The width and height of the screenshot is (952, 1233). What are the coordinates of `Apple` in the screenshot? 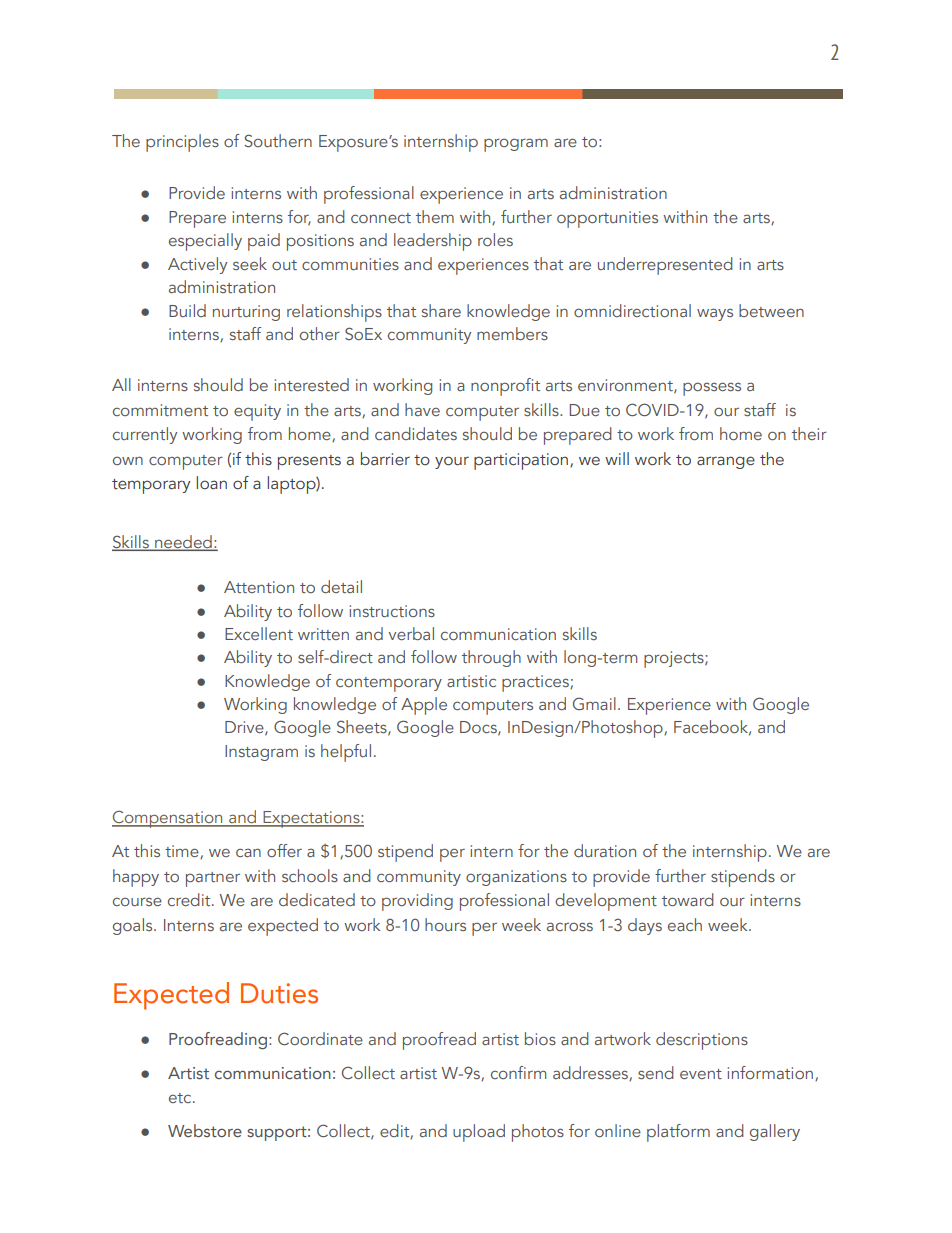 It's located at (424, 706).
